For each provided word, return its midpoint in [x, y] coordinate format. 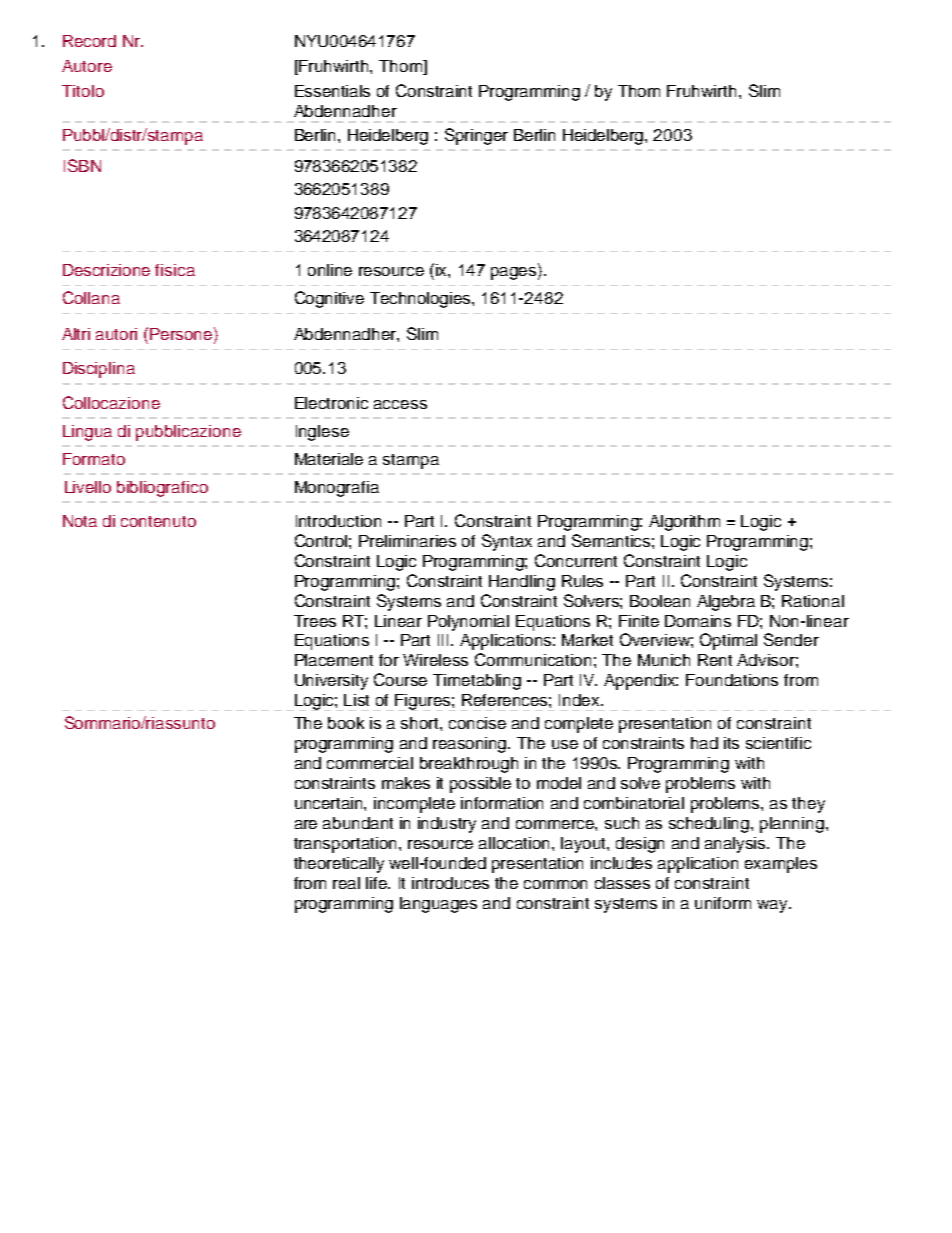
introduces [450, 883]
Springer [476, 136]
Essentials [332, 91]
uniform [723, 903]
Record [89, 41]
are [306, 824]
